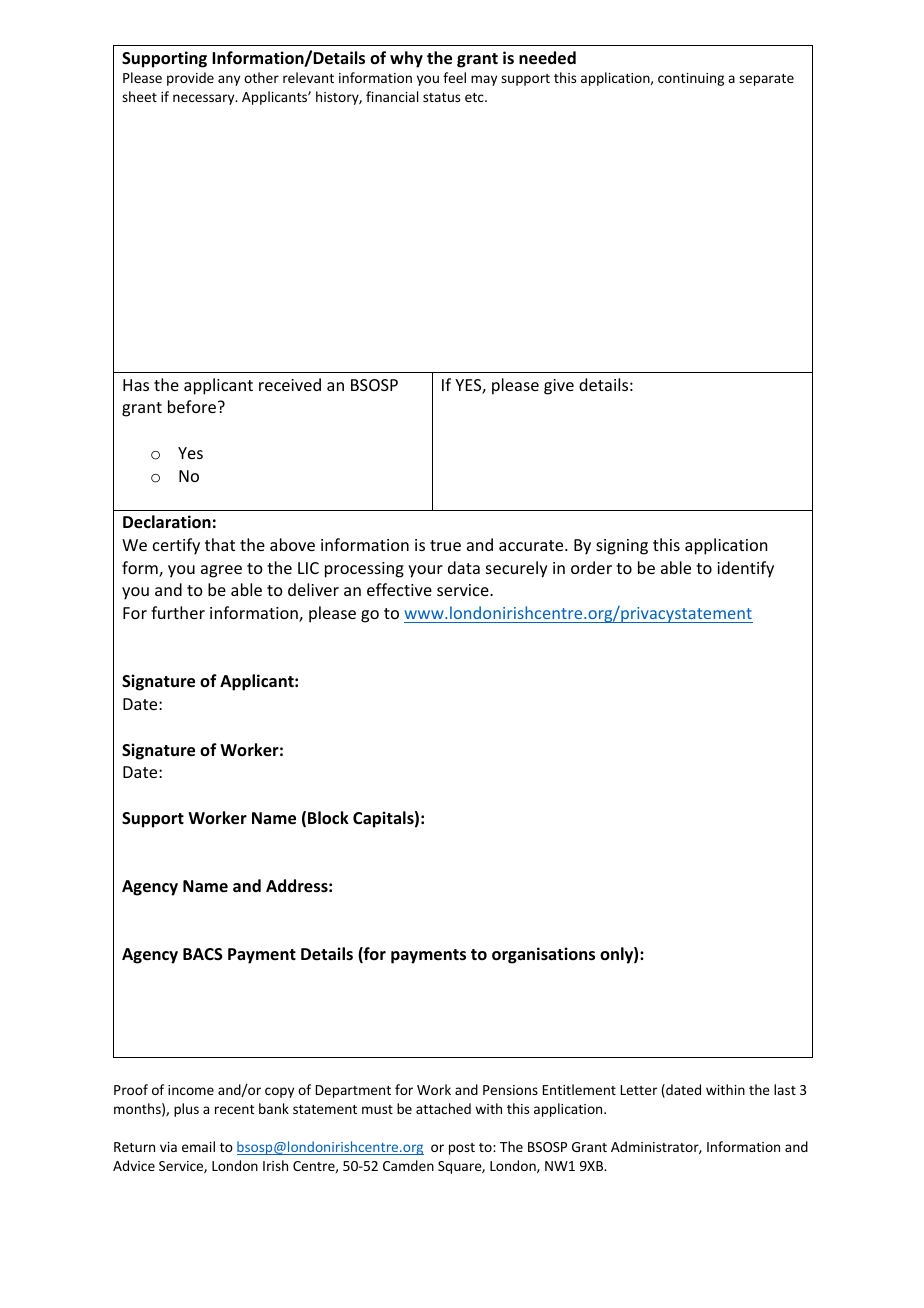 This screenshot has height=1308, width=924. I want to click on organisations, so click(543, 955).
